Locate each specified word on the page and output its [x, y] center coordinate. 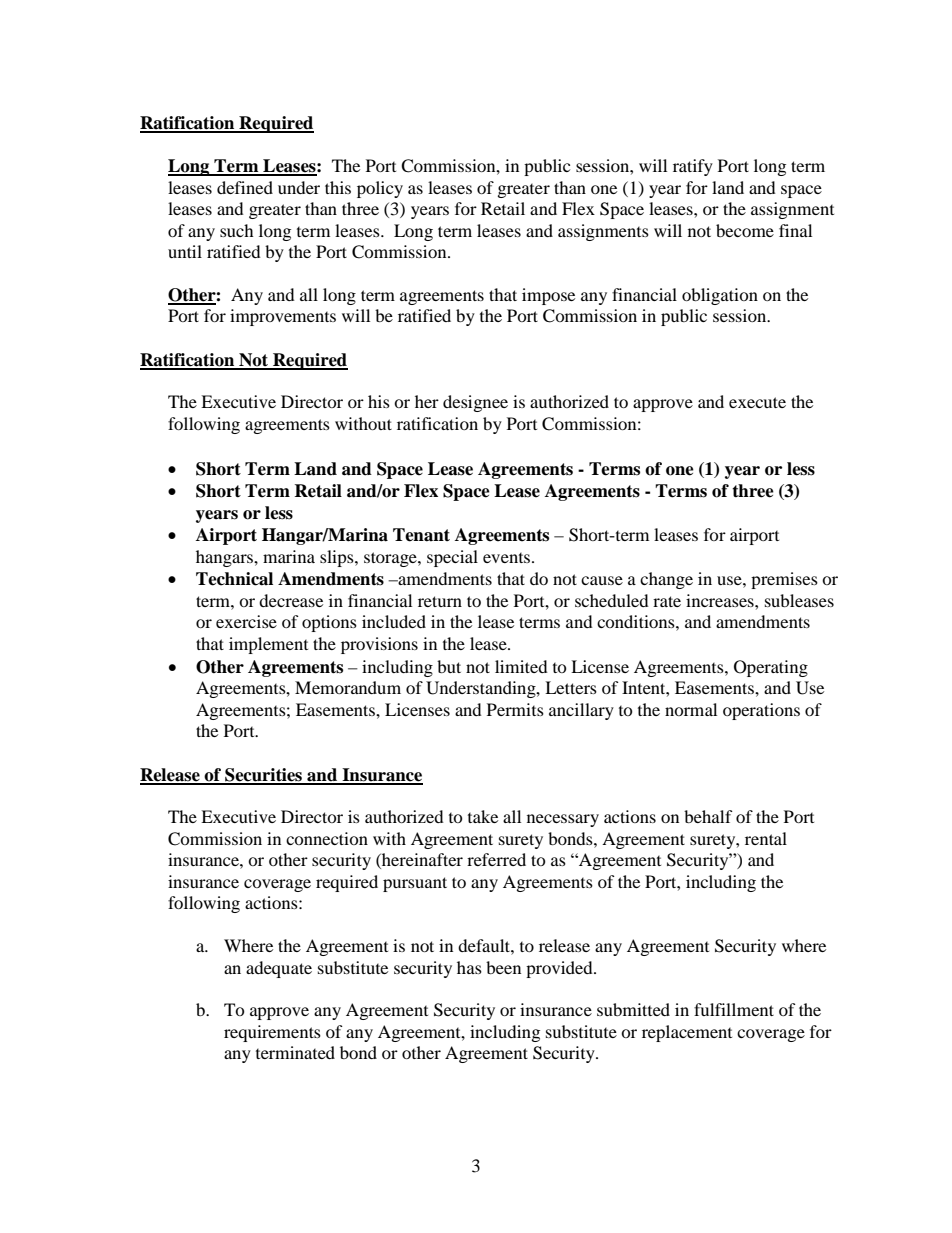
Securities [264, 776]
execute [757, 402]
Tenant [421, 535]
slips [338, 558]
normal [691, 709]
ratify [693, 167]
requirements [272, 1033]
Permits [515, 709]
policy [380, 189]
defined [245, 187]
